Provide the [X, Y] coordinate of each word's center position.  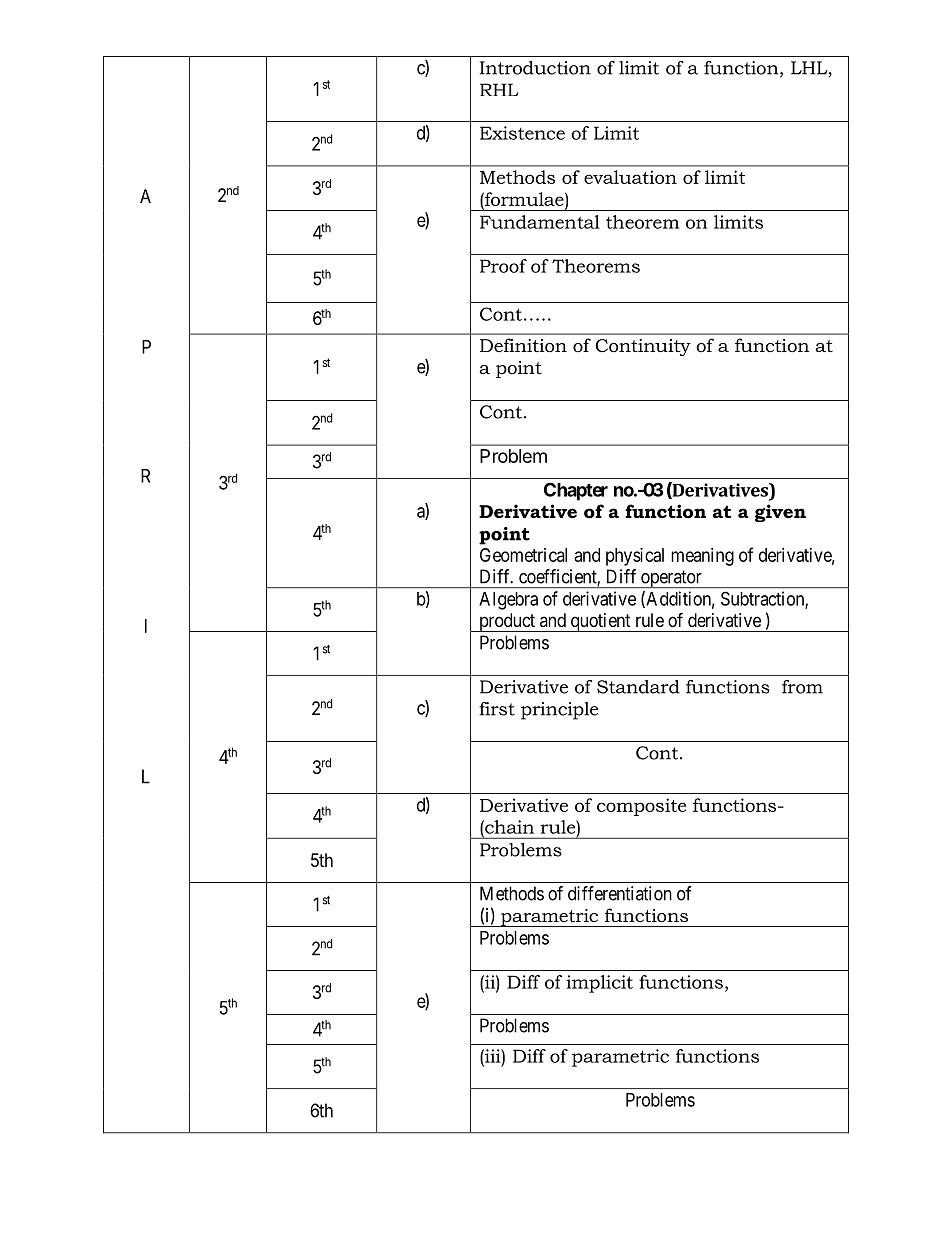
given [780, 513]
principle [560, 711]
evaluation [630, 177]
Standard [638, 687]
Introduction [535, 68]
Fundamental [540, 222]
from [802, 687]
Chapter [576, 491]
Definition [523, 345]
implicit [599, 984]
